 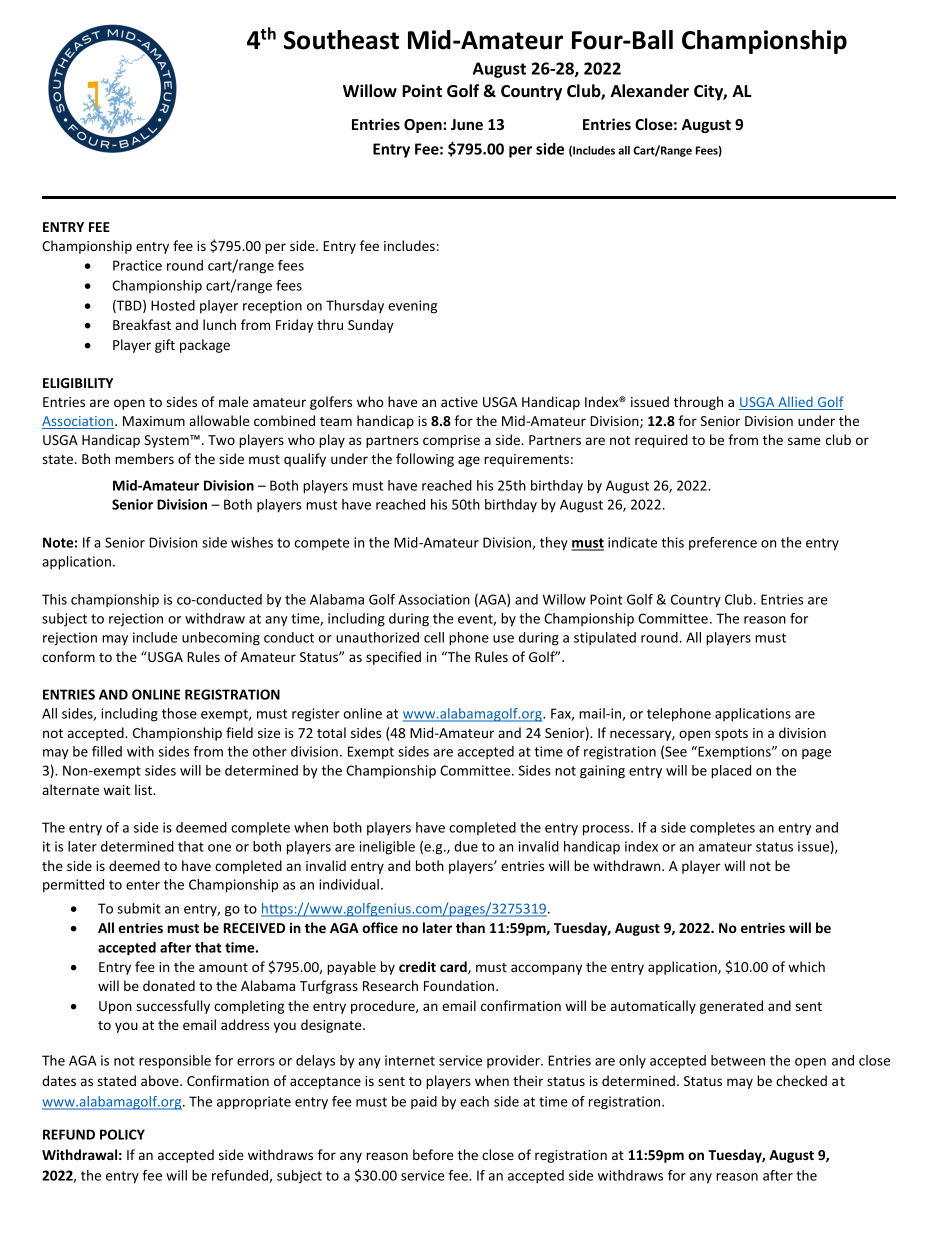 I want to click on between, so click(x=738, y=1060).
